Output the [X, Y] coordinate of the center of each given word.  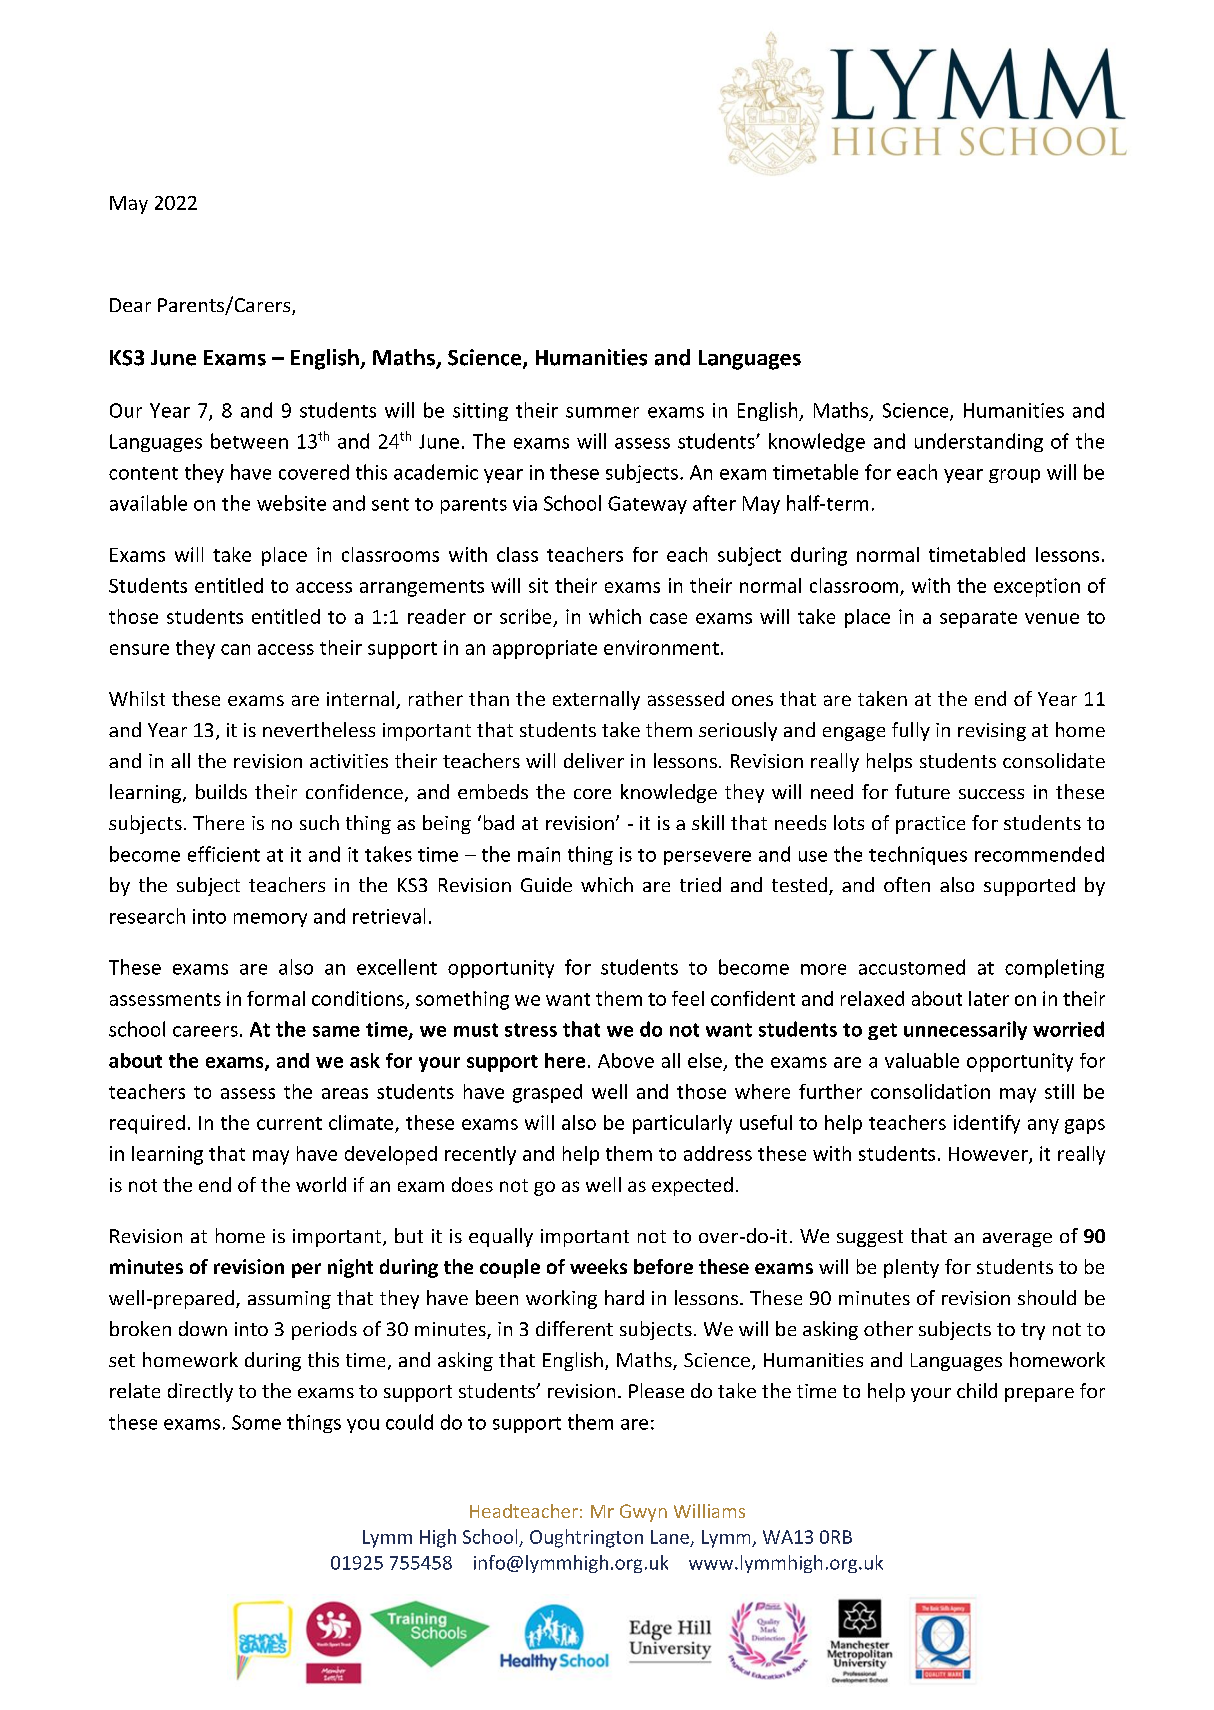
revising [992, 732]
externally [596, 700]
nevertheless [319, 729]
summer [602, 412]
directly [200, 1392]
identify [987, 1124]
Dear [130, 305]
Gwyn [643, 1513]
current [289, 1123]
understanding [979, 442]
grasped [547, 1093]
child [977, 1390]
